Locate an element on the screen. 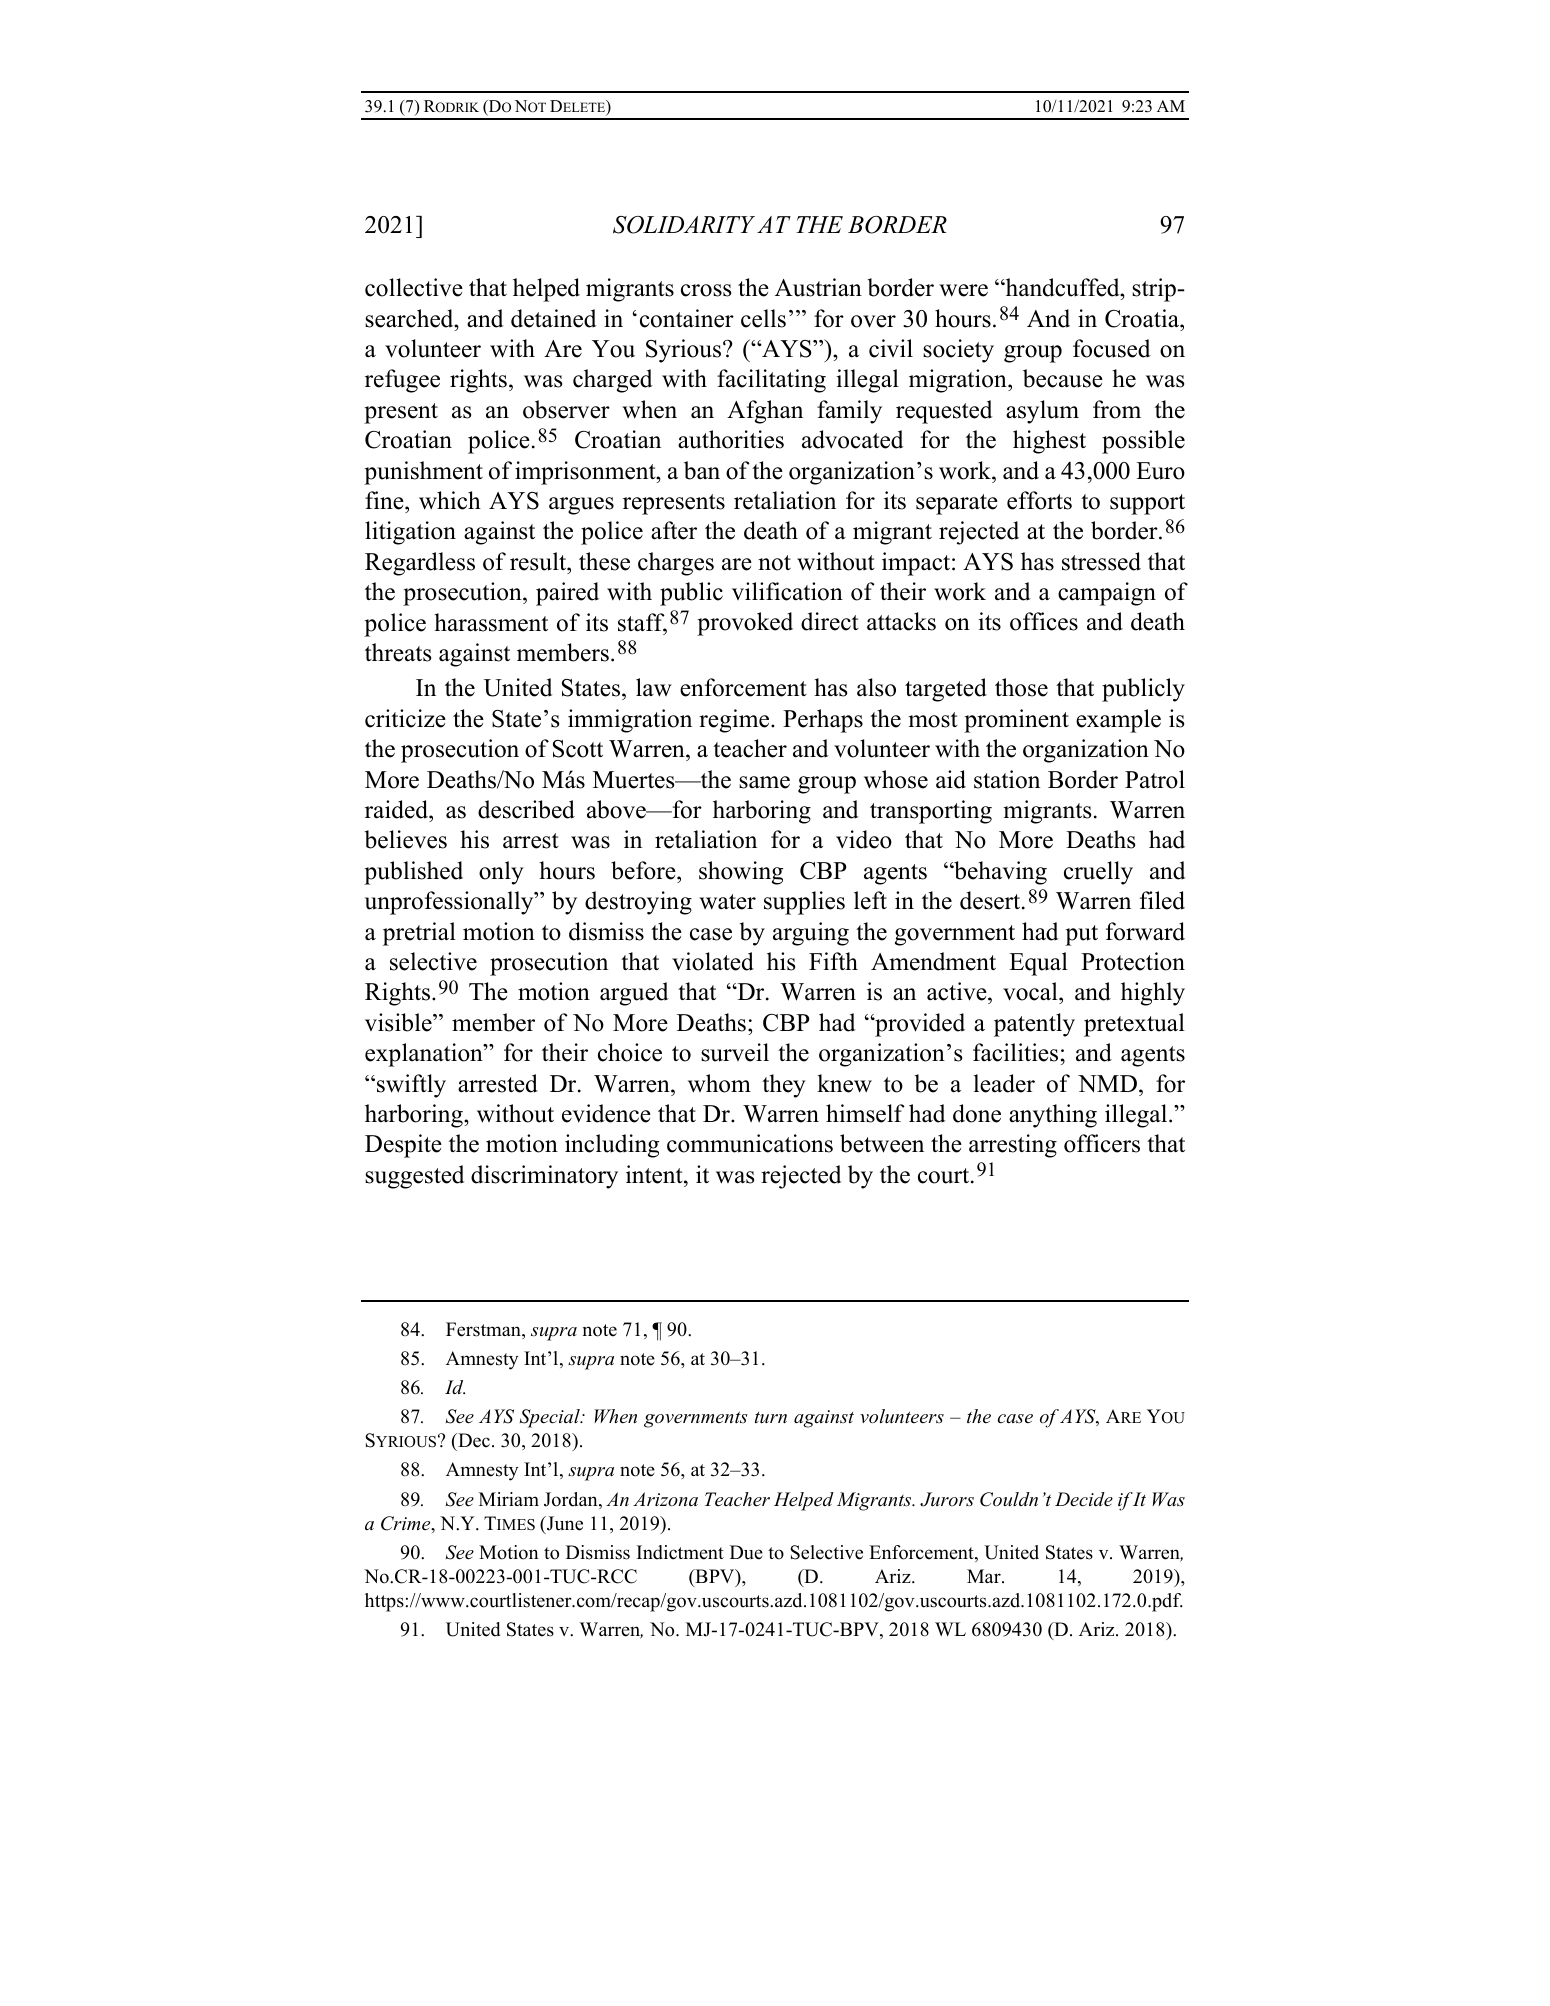  swiftly is located at coordinates (411, 1086).
